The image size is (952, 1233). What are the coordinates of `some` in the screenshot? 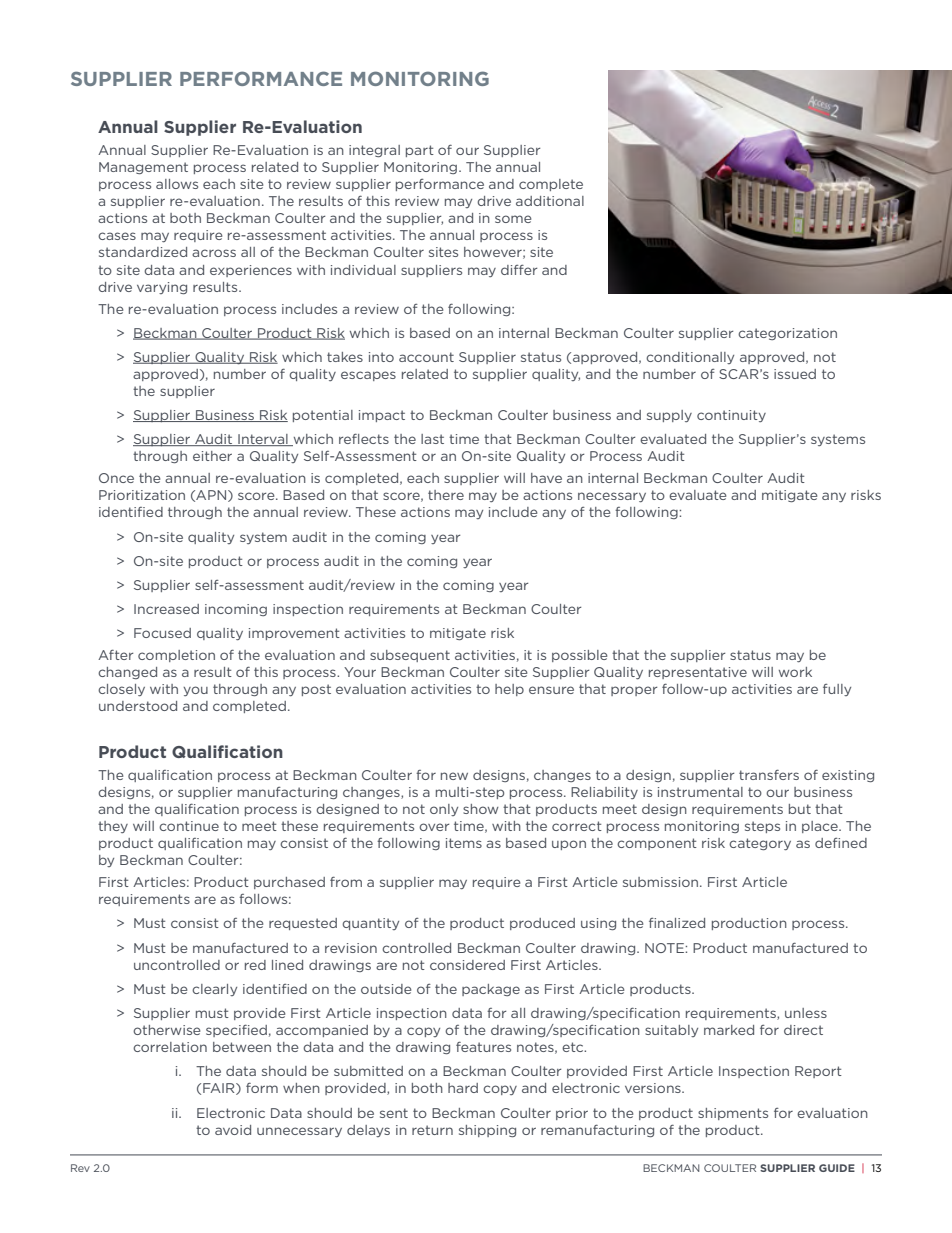 It's located at (513, 219).
